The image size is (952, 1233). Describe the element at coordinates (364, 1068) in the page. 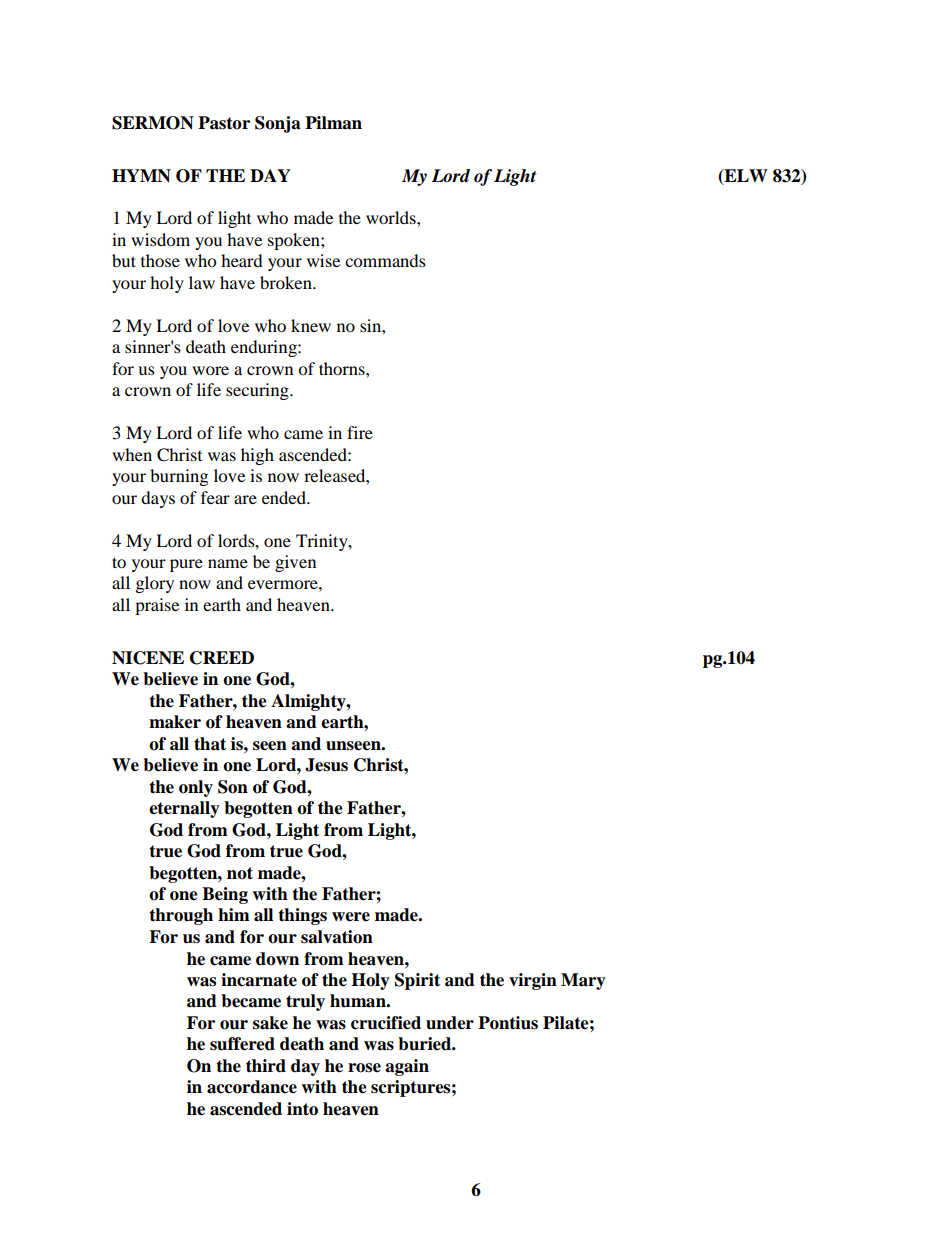

I see `rose` at that location.
